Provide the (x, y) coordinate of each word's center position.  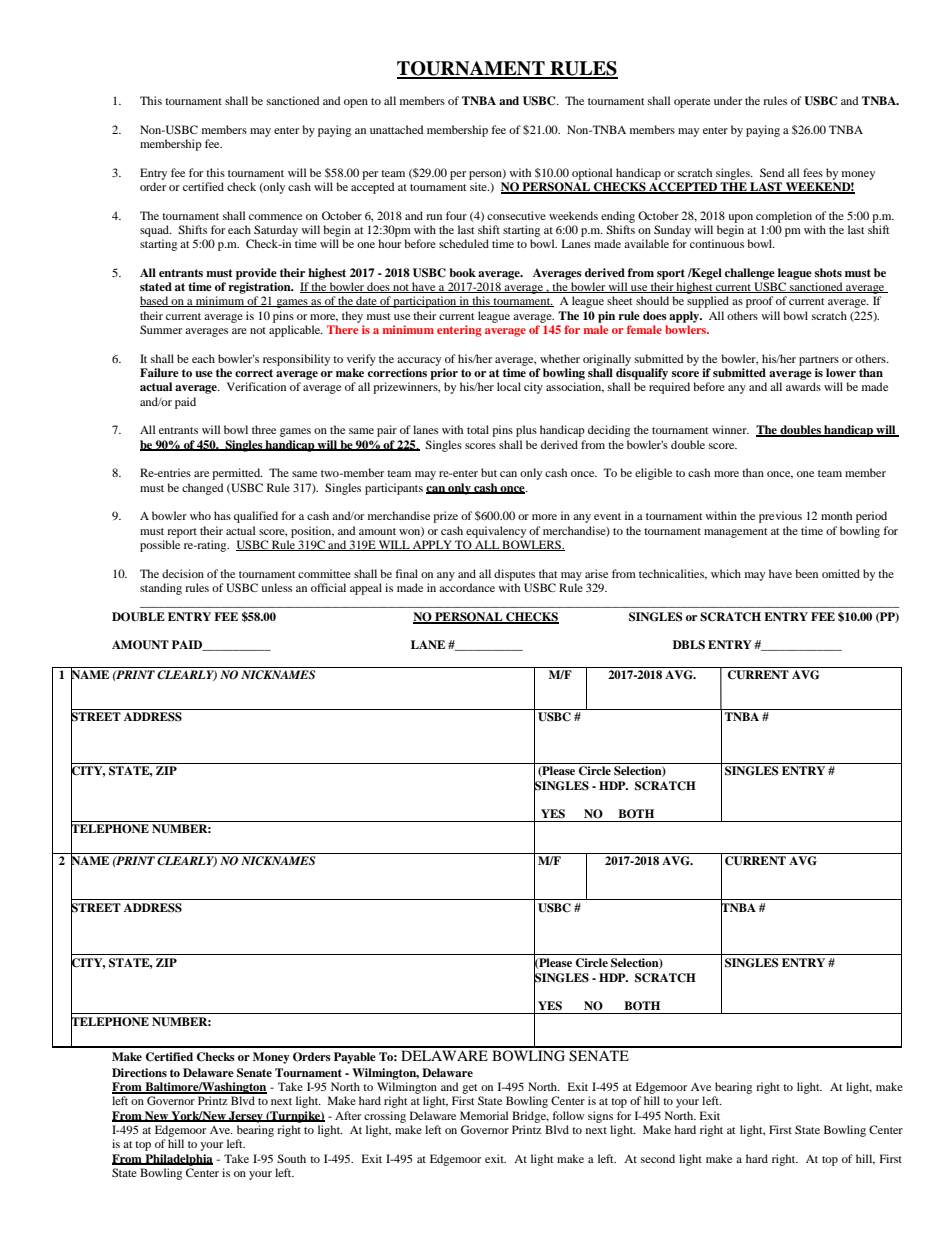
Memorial (484, 1115)
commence (275, 217)
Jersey (246, 1117)
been (806, 573)
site (479, 186)
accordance (467, 587)
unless (276, 587)
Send (772, 172)
